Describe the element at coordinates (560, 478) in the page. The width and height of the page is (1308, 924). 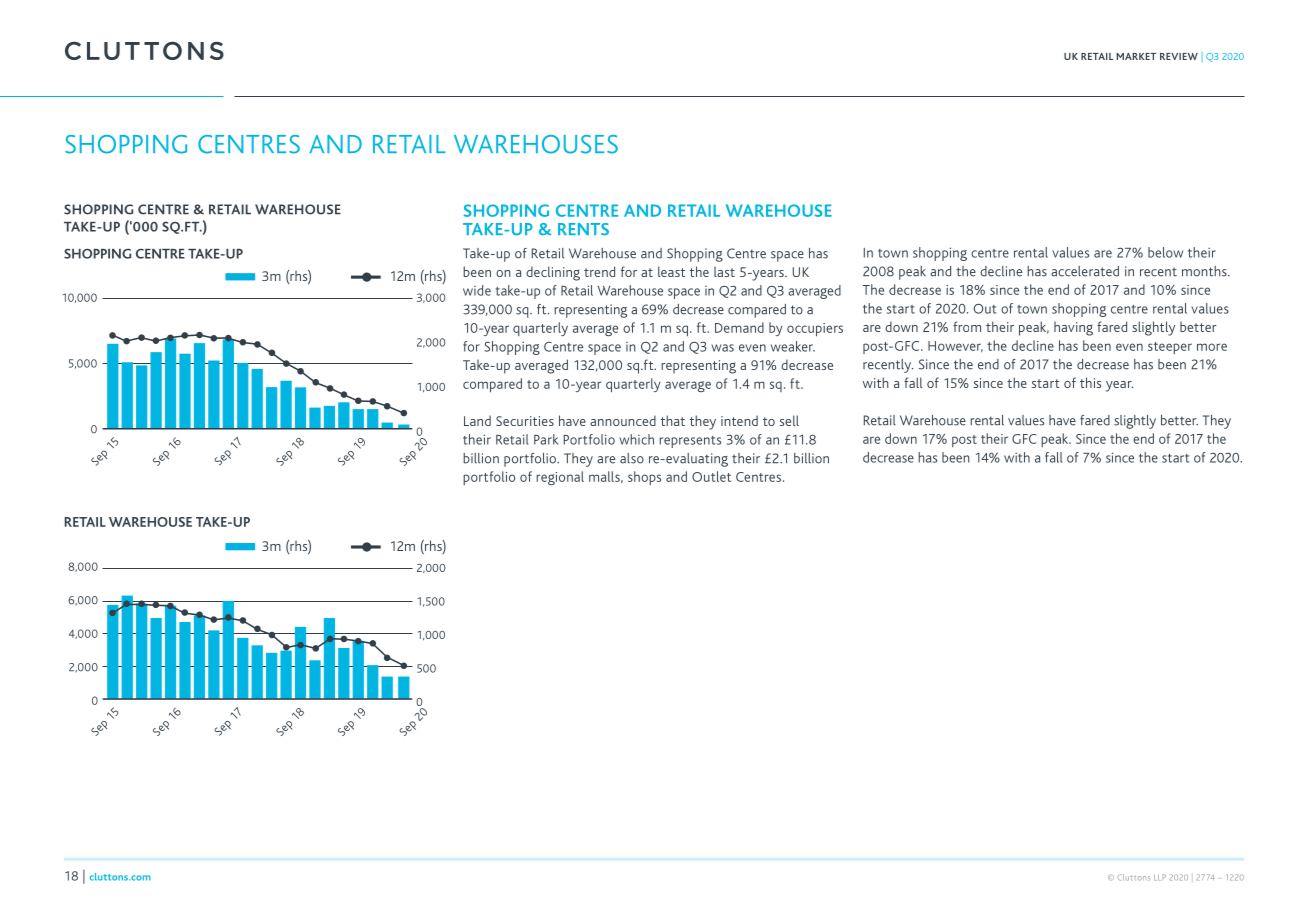
I see `regional` at that location.
